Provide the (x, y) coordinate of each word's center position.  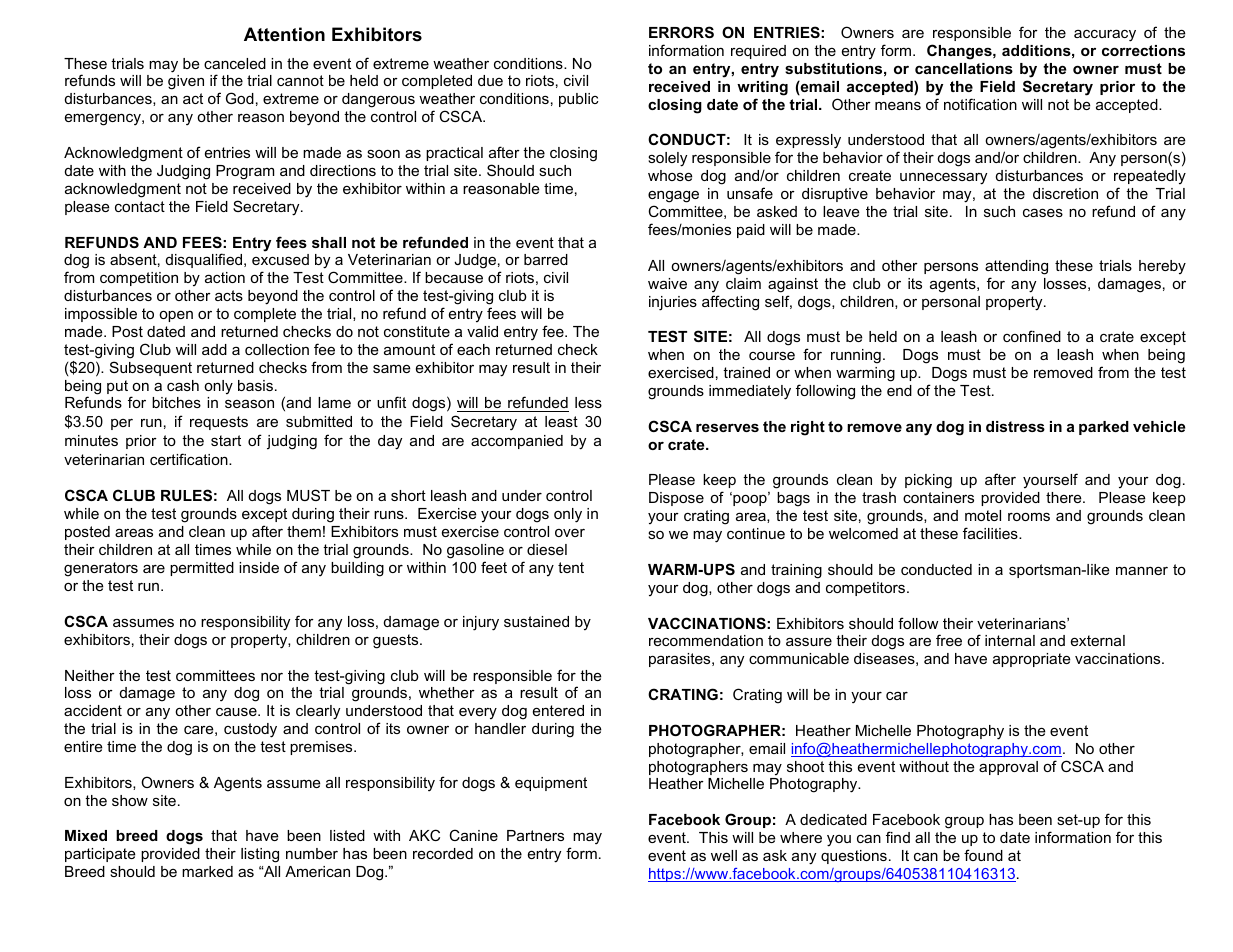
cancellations (964, 68)
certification (190, 459)
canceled (235, 63)
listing (260, 855)
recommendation (706, 640)
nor (272, 677)
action (225, 277)
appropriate (1032, 660)
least (561, 421)
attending (1016, 267)
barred (546, 259)
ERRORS (681, 32)
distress (1015, 426)
